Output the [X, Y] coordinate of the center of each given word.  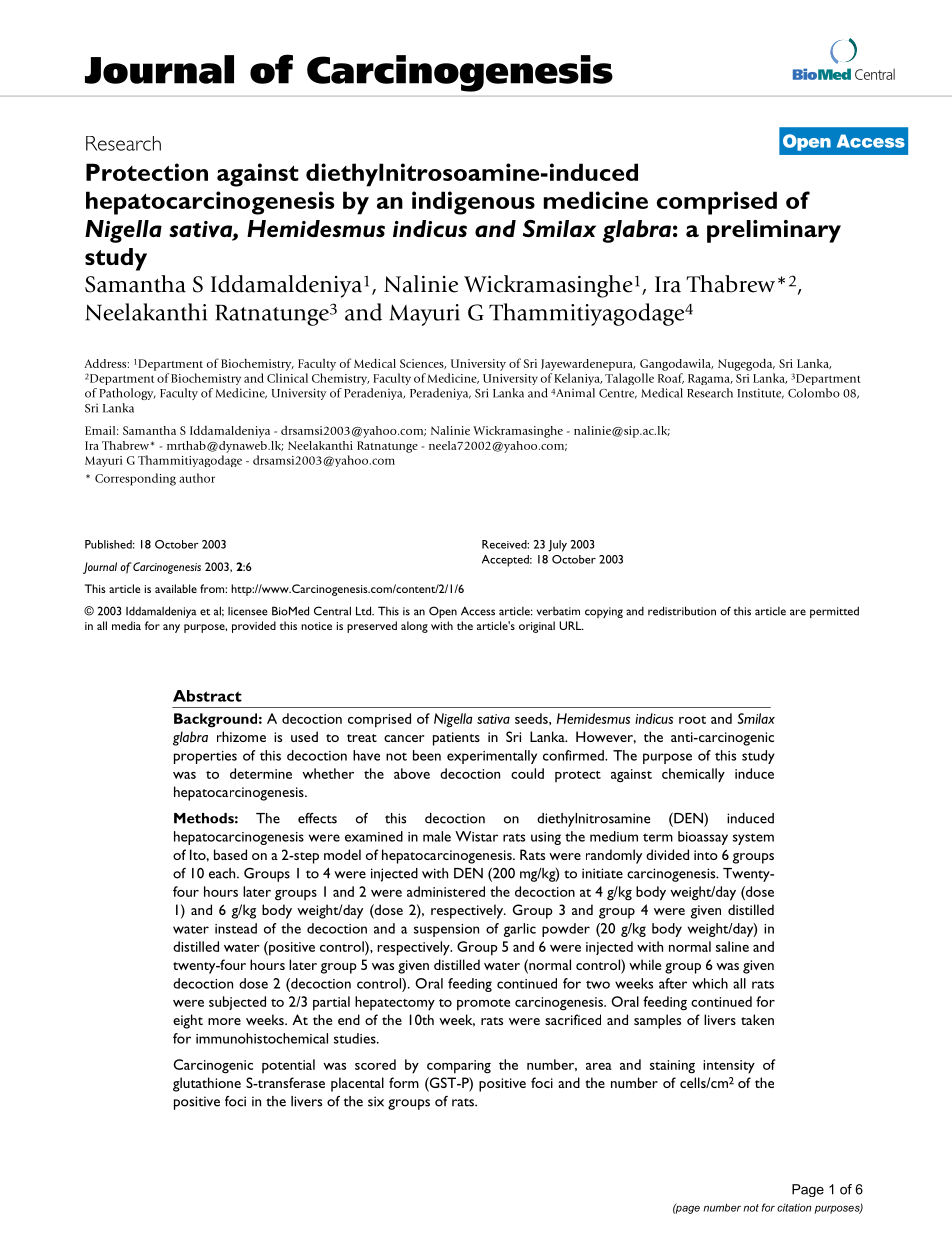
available [176, 588]
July [557, 546]
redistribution [682, 611]
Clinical [287, 378]
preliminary [774, 231]
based [230, 854]
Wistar [476, 836]
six [376, 1101]
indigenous [473, 203]
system [753, 839]
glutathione [207, 1084]
